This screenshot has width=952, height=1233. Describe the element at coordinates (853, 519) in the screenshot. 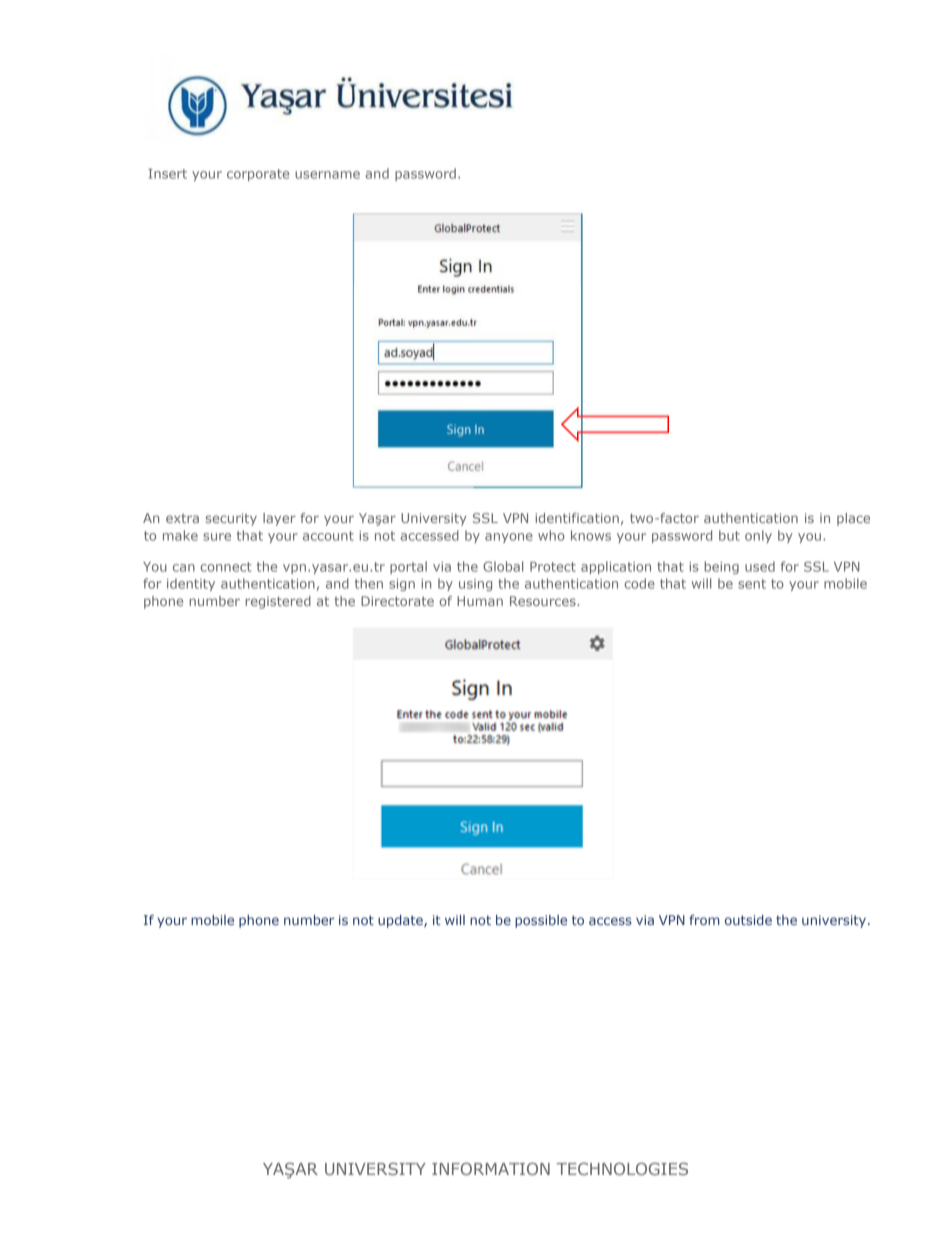

I see `place` at that location.
